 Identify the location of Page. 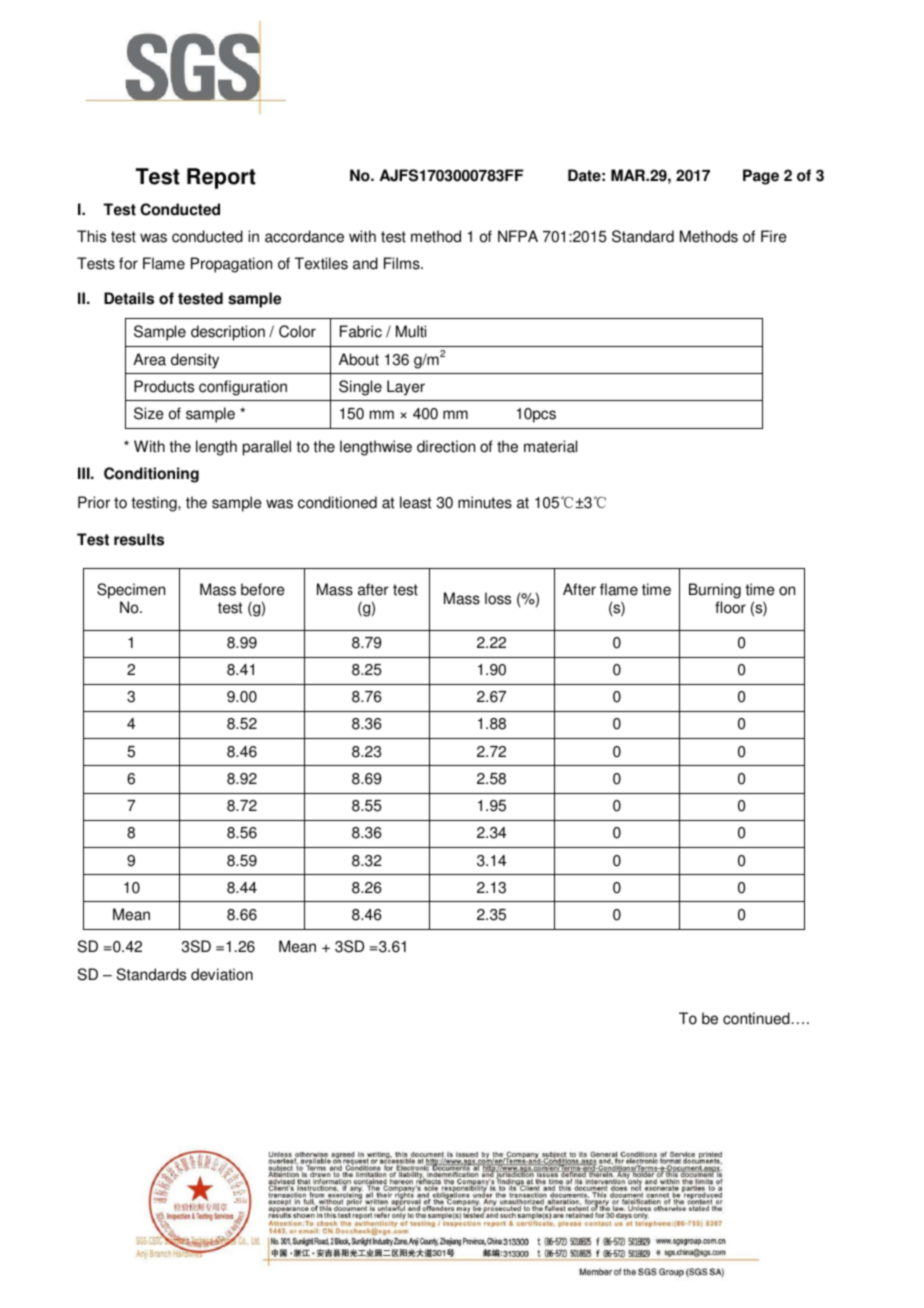
(761, 177).
